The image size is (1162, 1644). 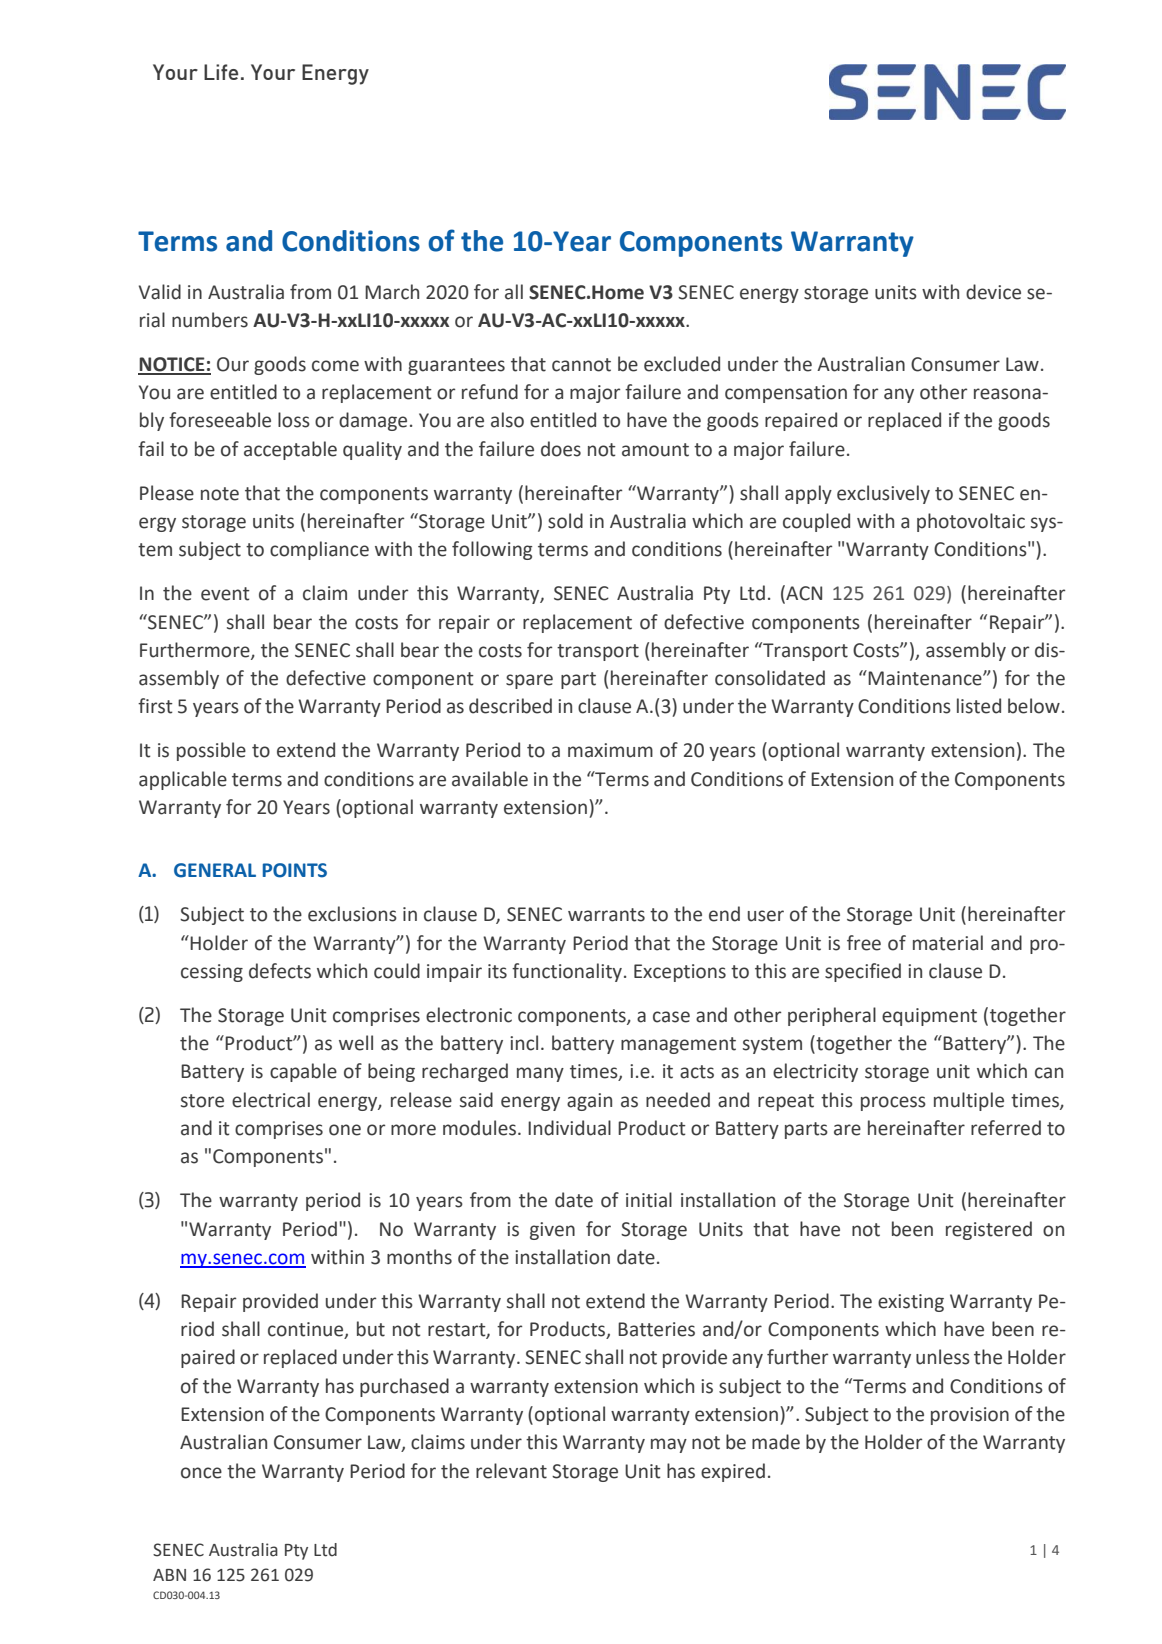 I want to click on once, so click(x=201, y=1473).
